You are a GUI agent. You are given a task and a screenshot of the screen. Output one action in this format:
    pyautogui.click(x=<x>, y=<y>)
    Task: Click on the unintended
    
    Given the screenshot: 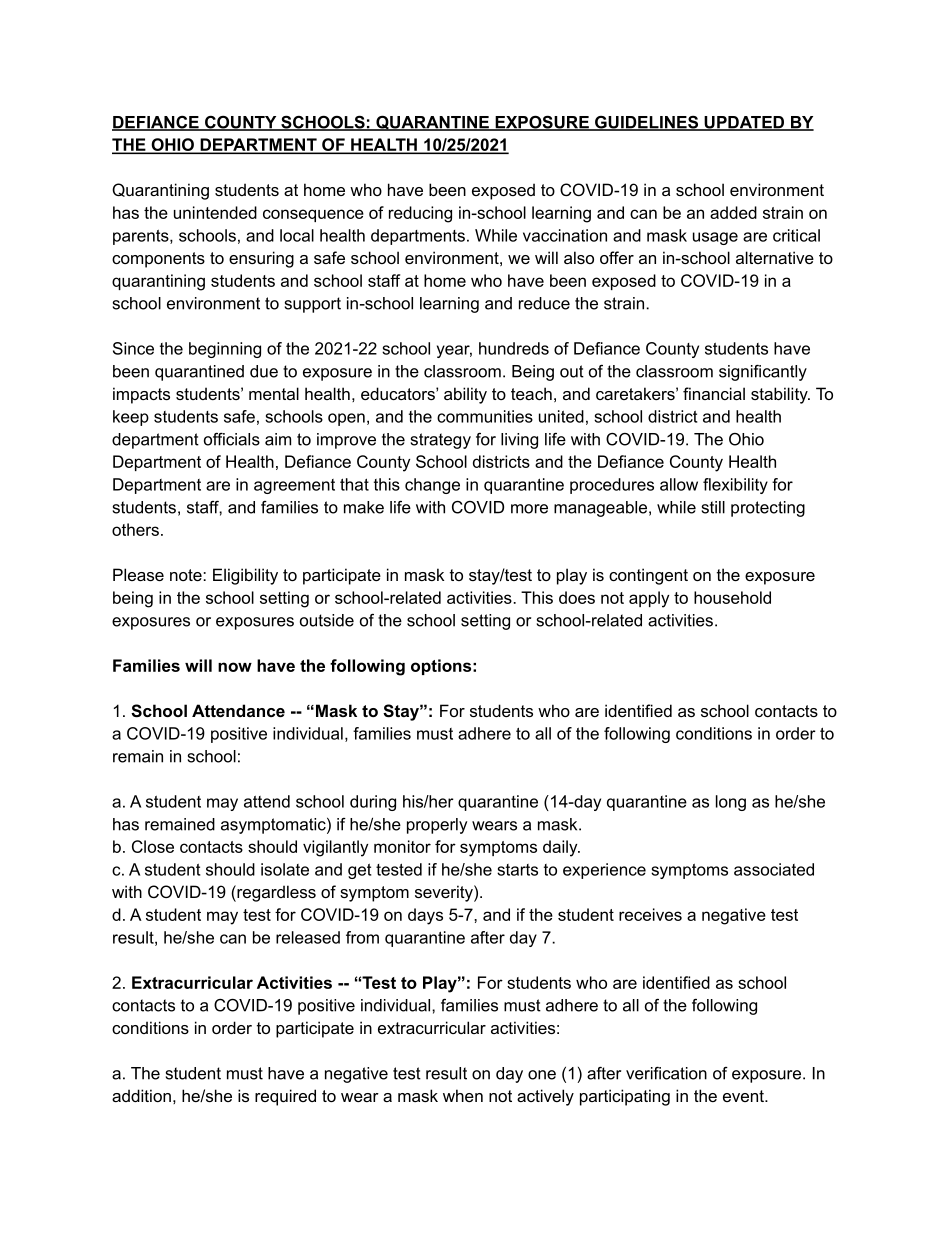 What is the action you would take?
    pyautogui.click(x=215, y=212)
